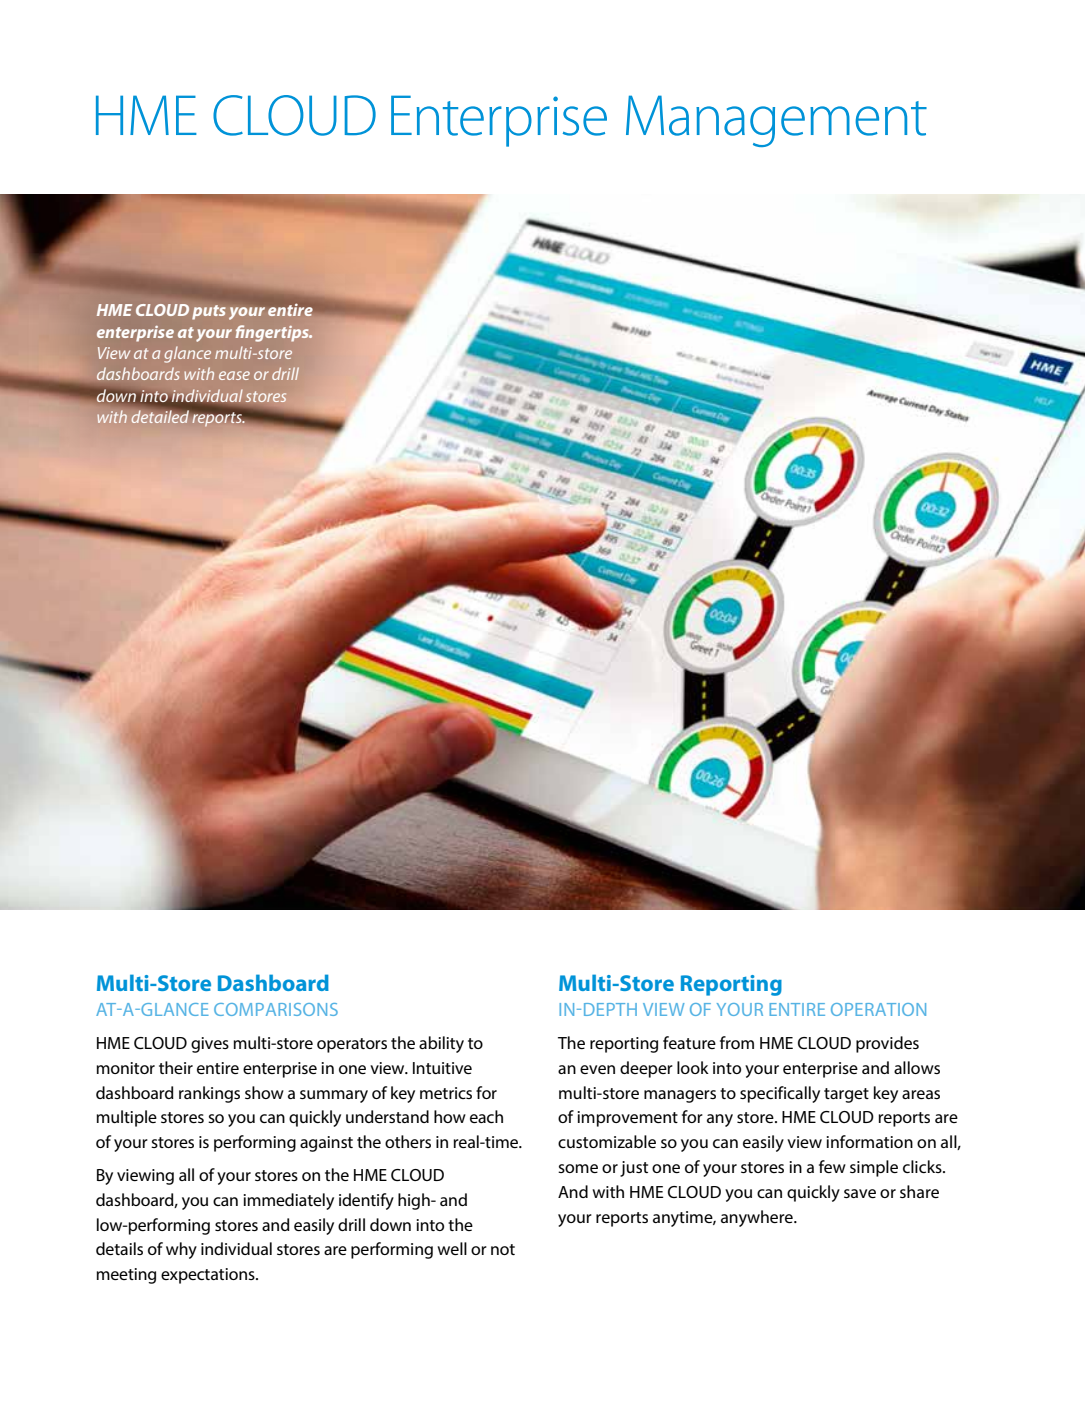 The height and width of the screenshot is (1404, 1085). What do you see at coordinates (181, 1250) in the screenshot?
I see `why` at bounding box center [181, 1250].
